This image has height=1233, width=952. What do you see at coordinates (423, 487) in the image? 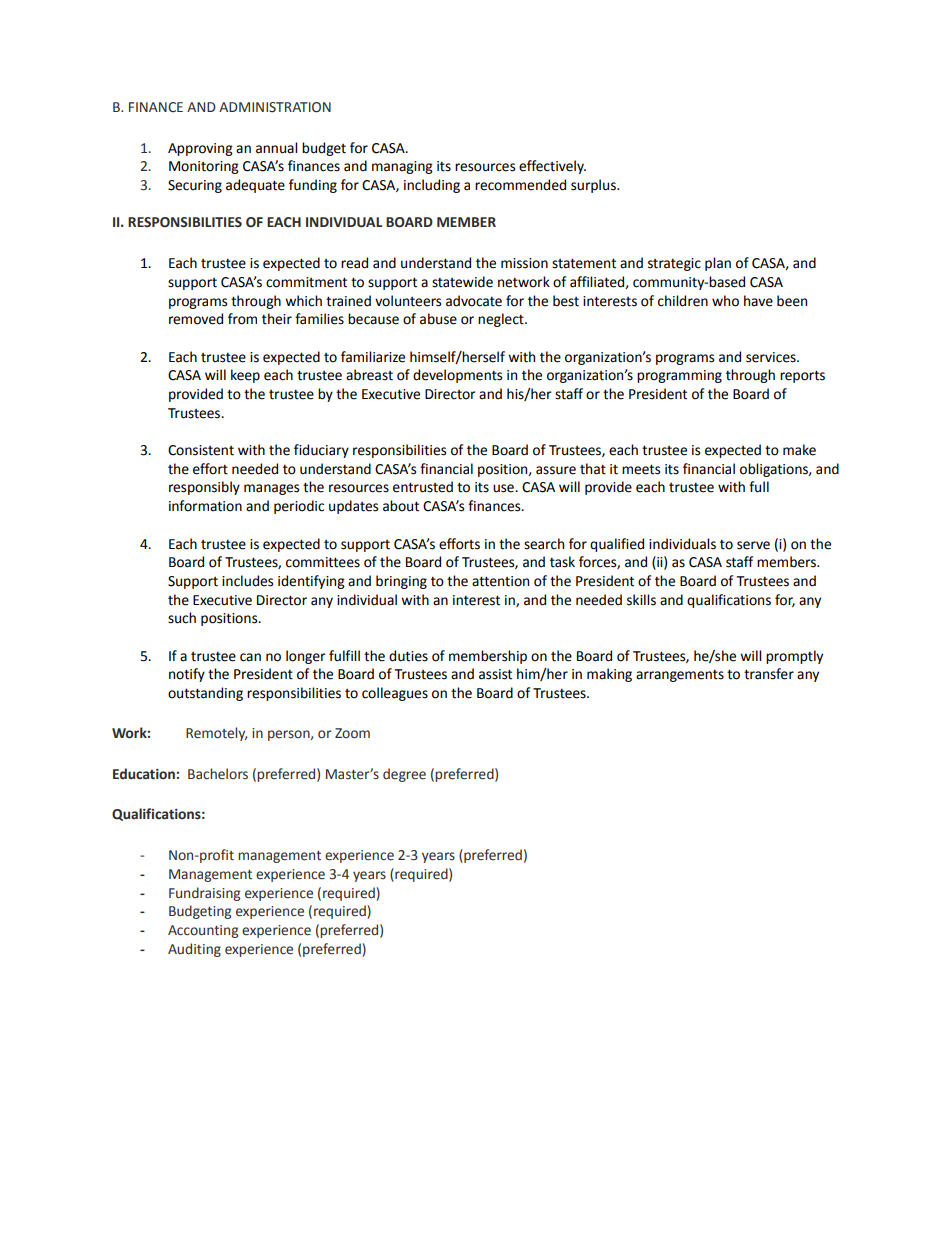
I see `entrusted` at bounding box center [423, 487].
